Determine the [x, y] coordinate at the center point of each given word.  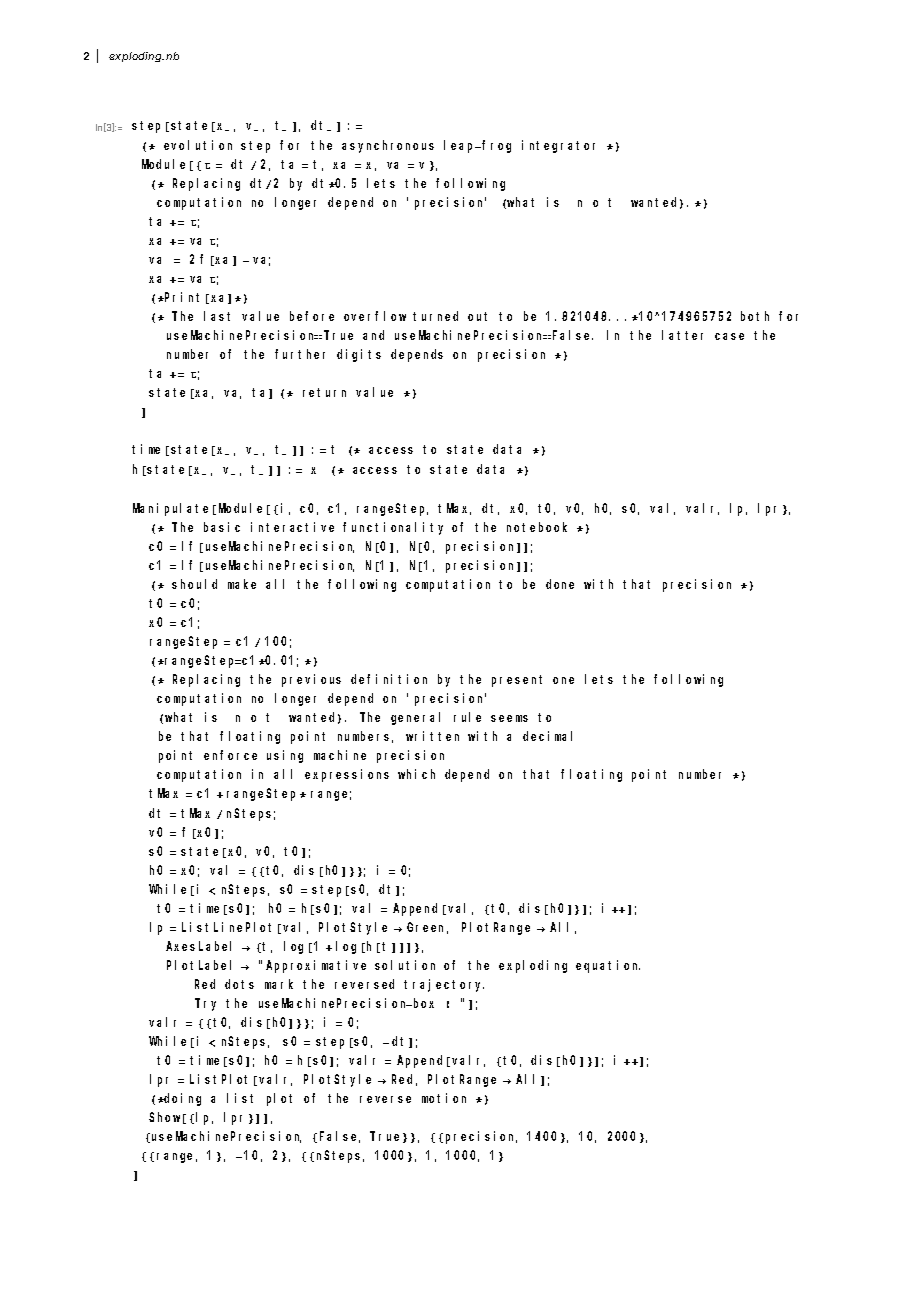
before [312, 316]
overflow [375, 316]
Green [427, 928]
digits [359, 355]
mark [279, 984]
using [285, 756]
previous [311, 680]
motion [444, 1098]
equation [608, 966]
